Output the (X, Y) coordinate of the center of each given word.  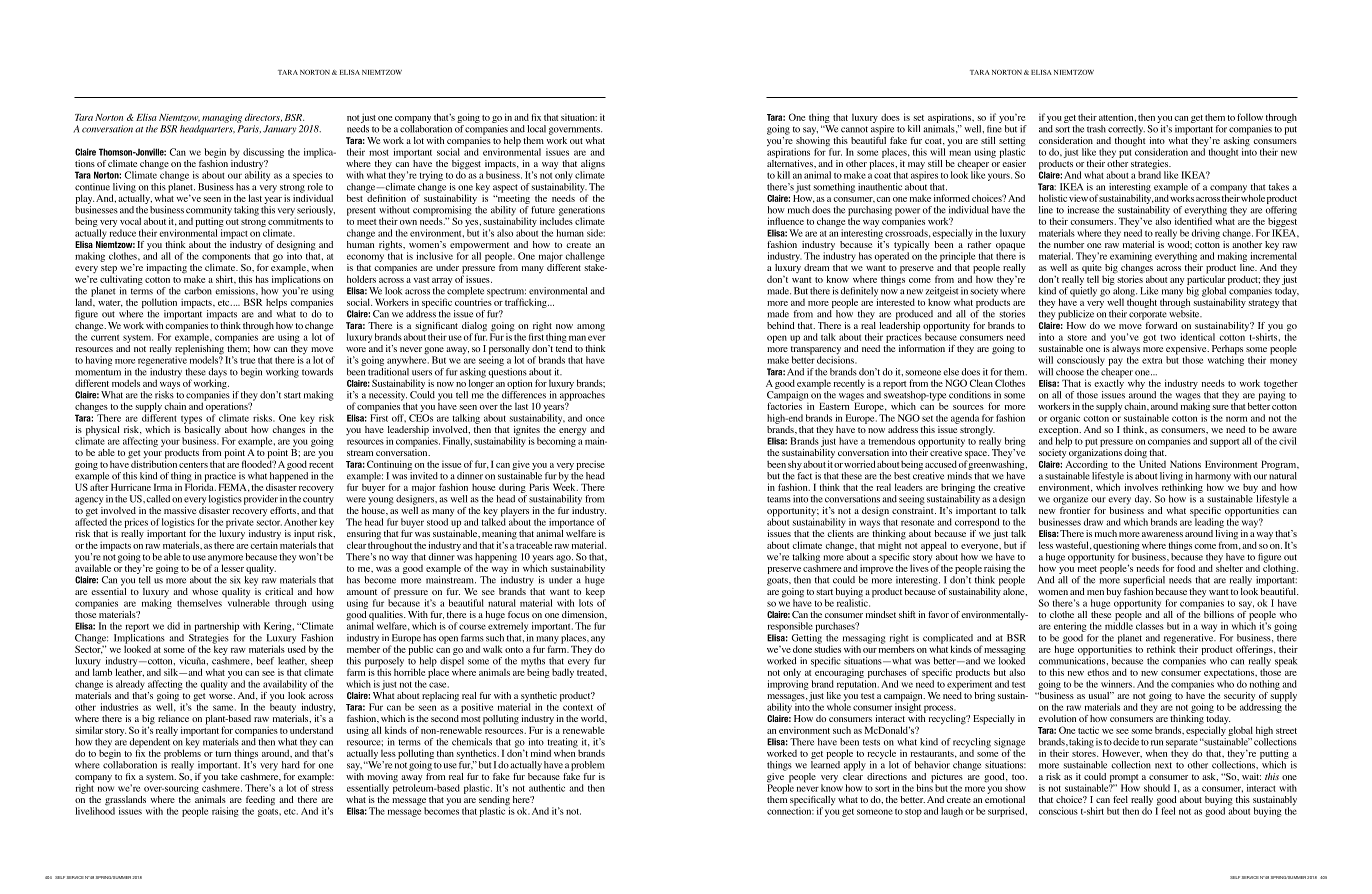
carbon (198, 291)
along (1125, 293)
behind (780, 325)
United (1152, 463)
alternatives (791, 162)
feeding (260, 802)
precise (590, 465)
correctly (1126, 130)
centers (193, 465)
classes (1150, 626)
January (279, 130)
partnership (216, 627)
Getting (807, 640)
